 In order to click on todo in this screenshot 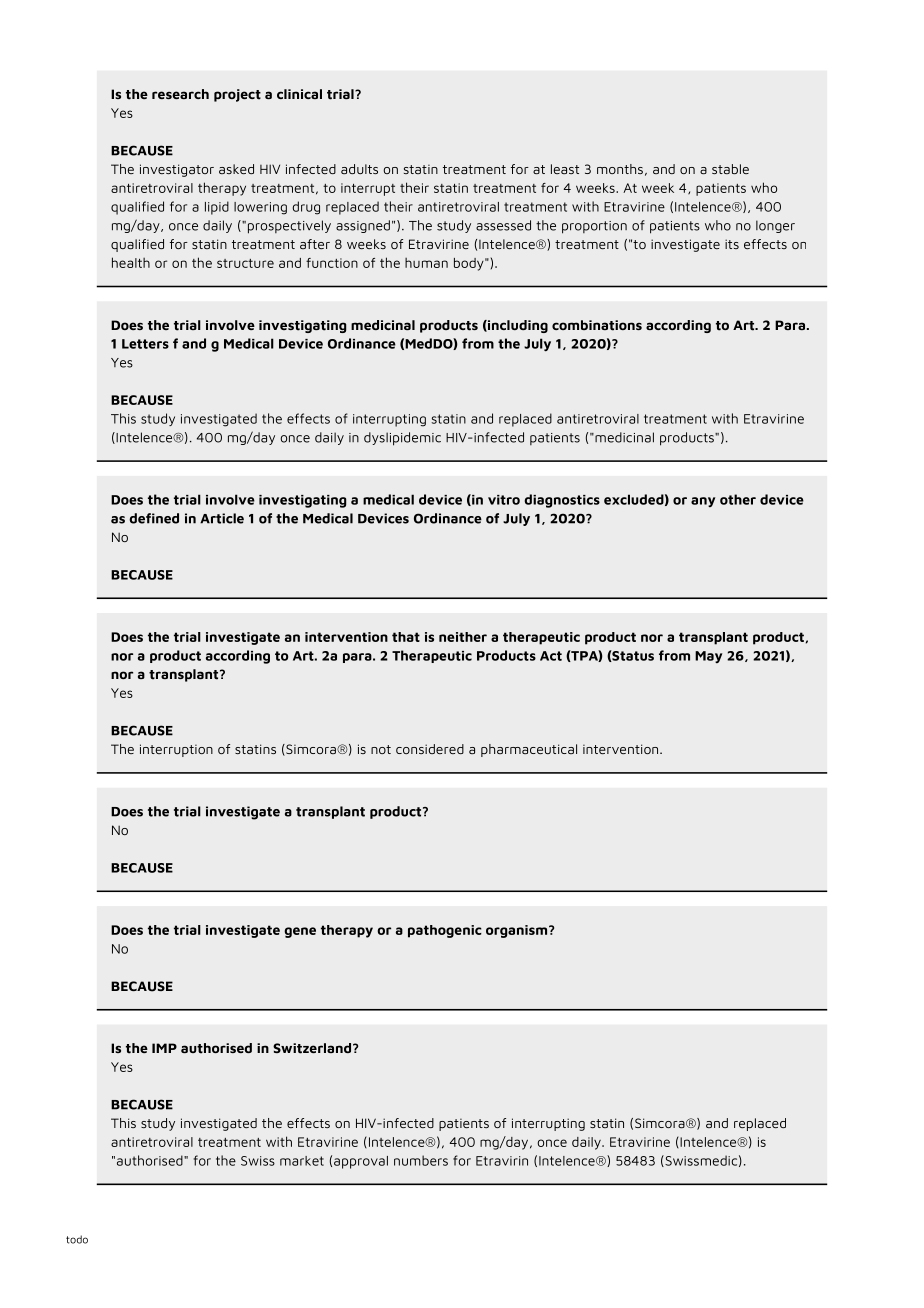, I will do `click(77, 1239)`.
